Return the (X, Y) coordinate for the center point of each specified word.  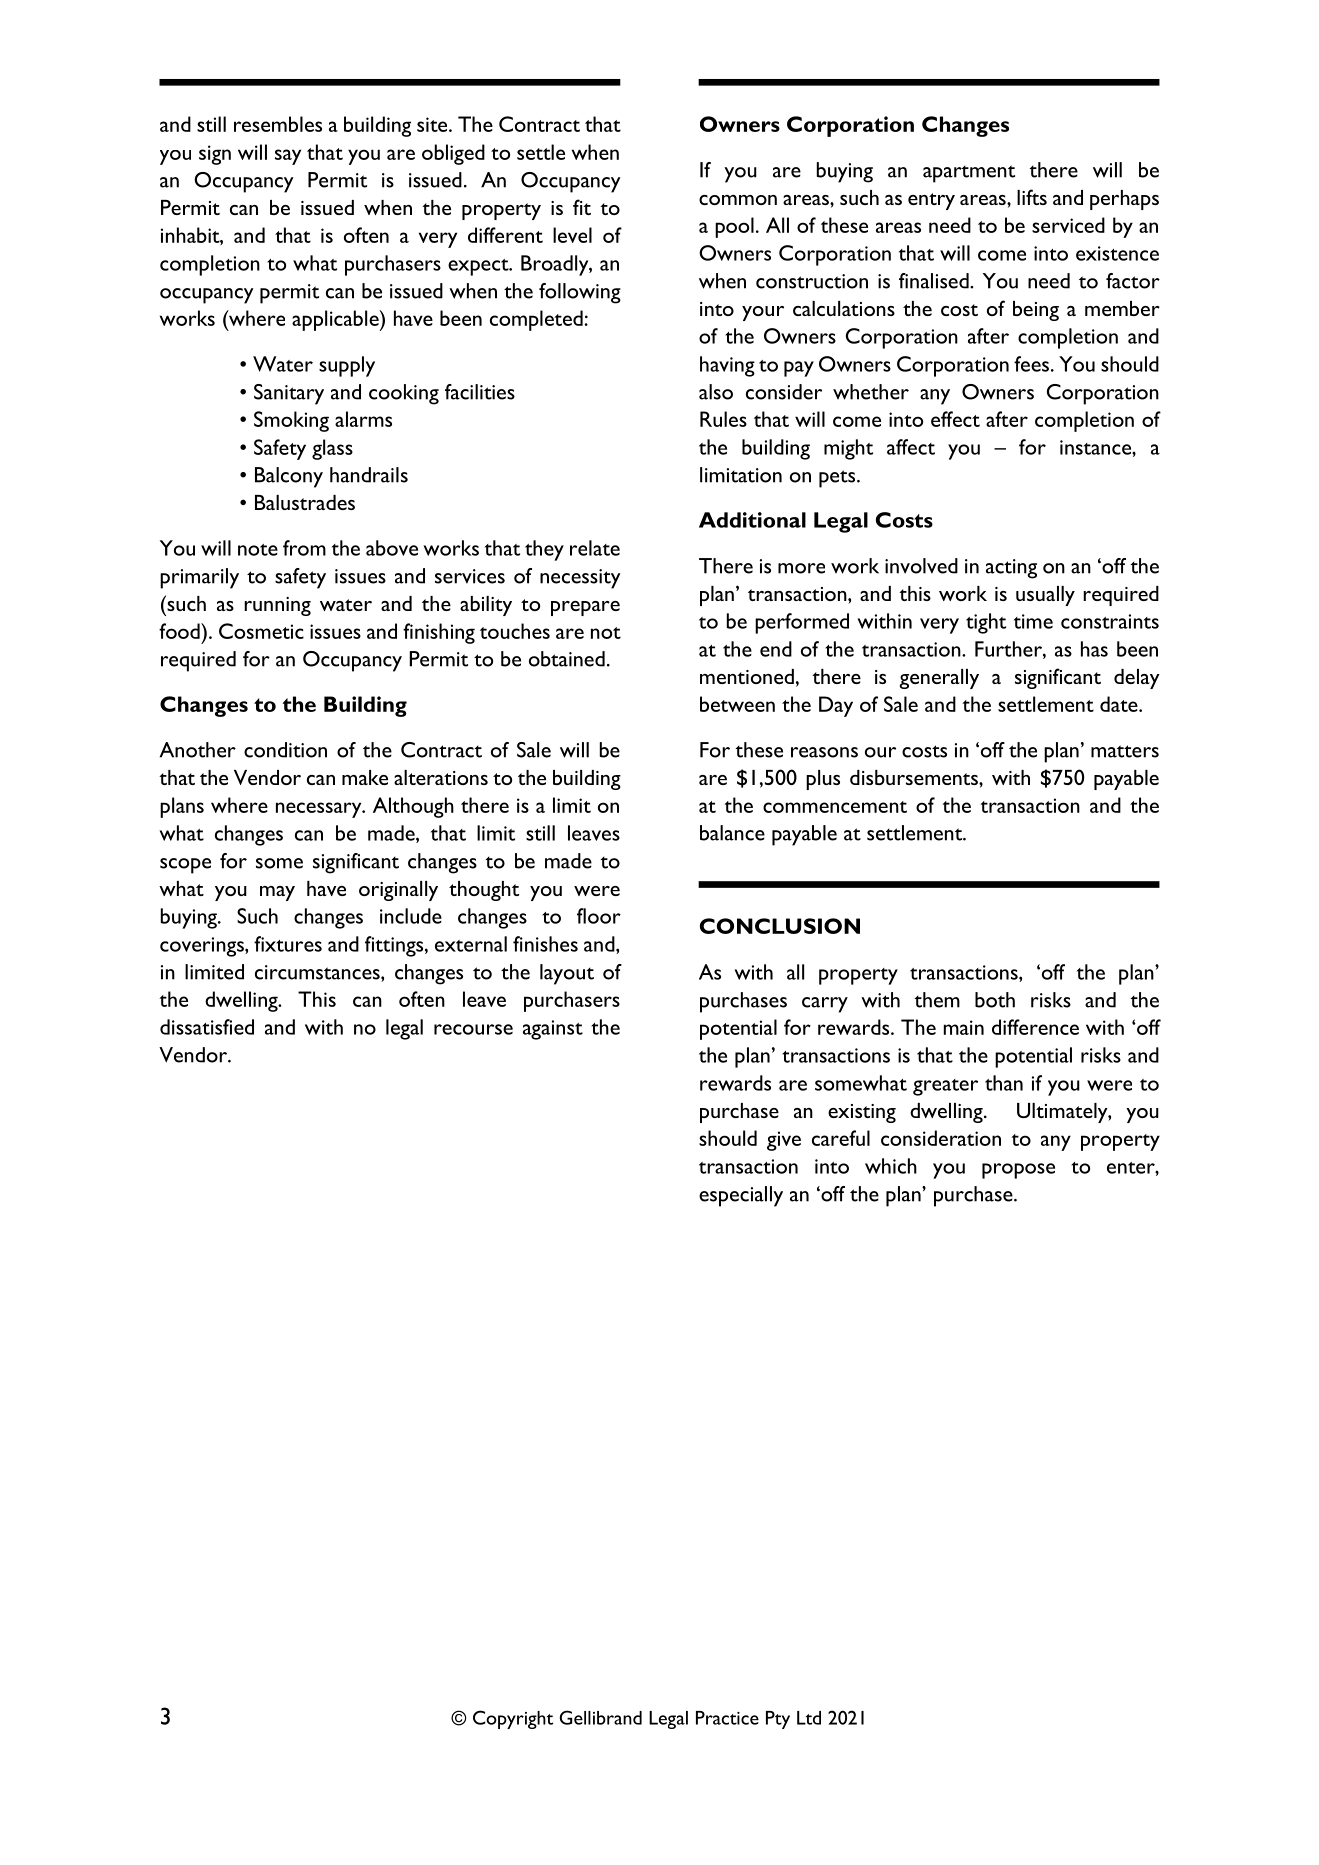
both (995, 1000)
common (738, 200)
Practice (727, 1718)
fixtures (288, 944)
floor (599, 916)
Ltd (809, 1718)
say (288, 157)
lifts (1032, 197)
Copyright (513, 1719)
